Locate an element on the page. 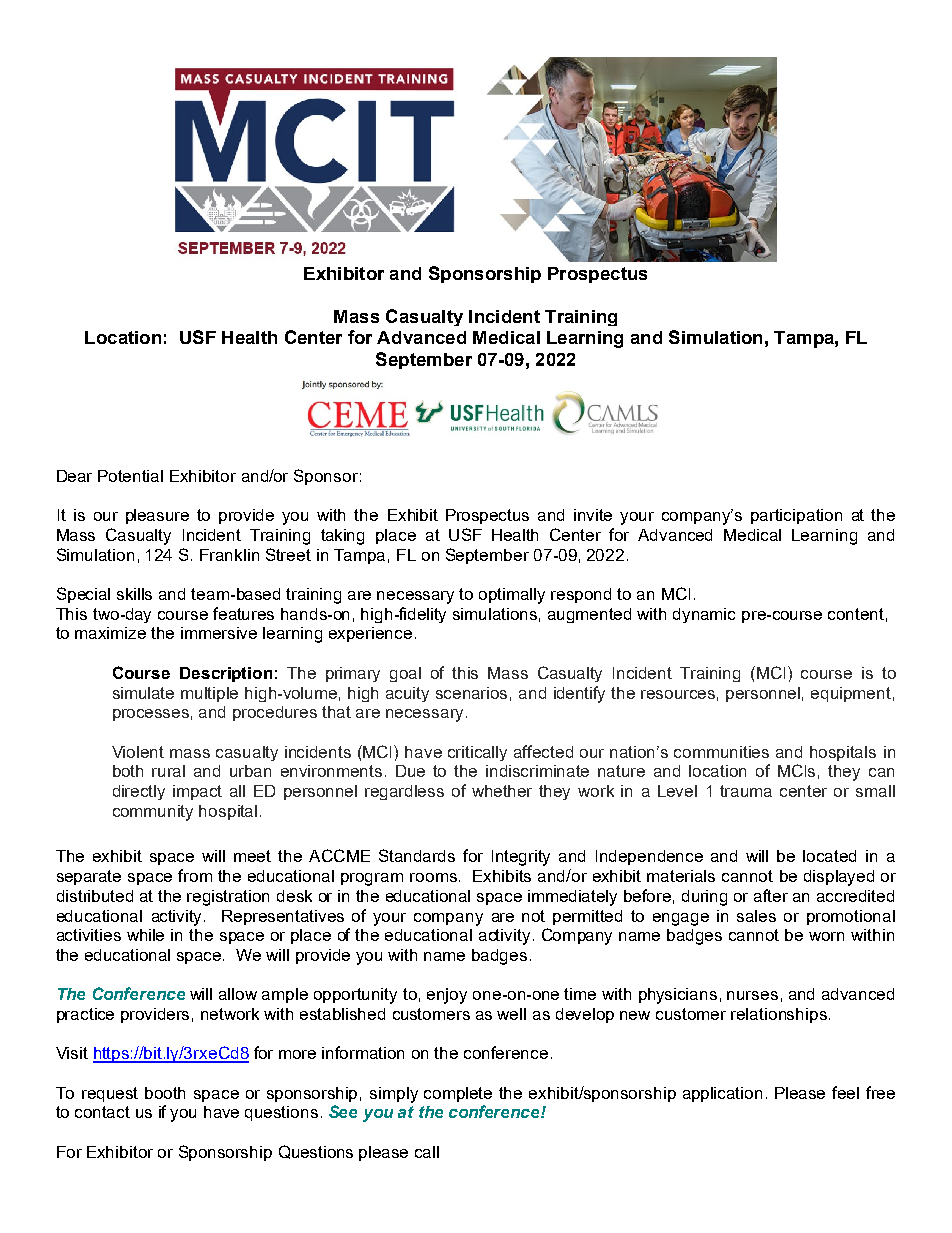 Image resolution: width=952 pixels, height=1233 pixels. rooms is located at coordinates (433, 877).
